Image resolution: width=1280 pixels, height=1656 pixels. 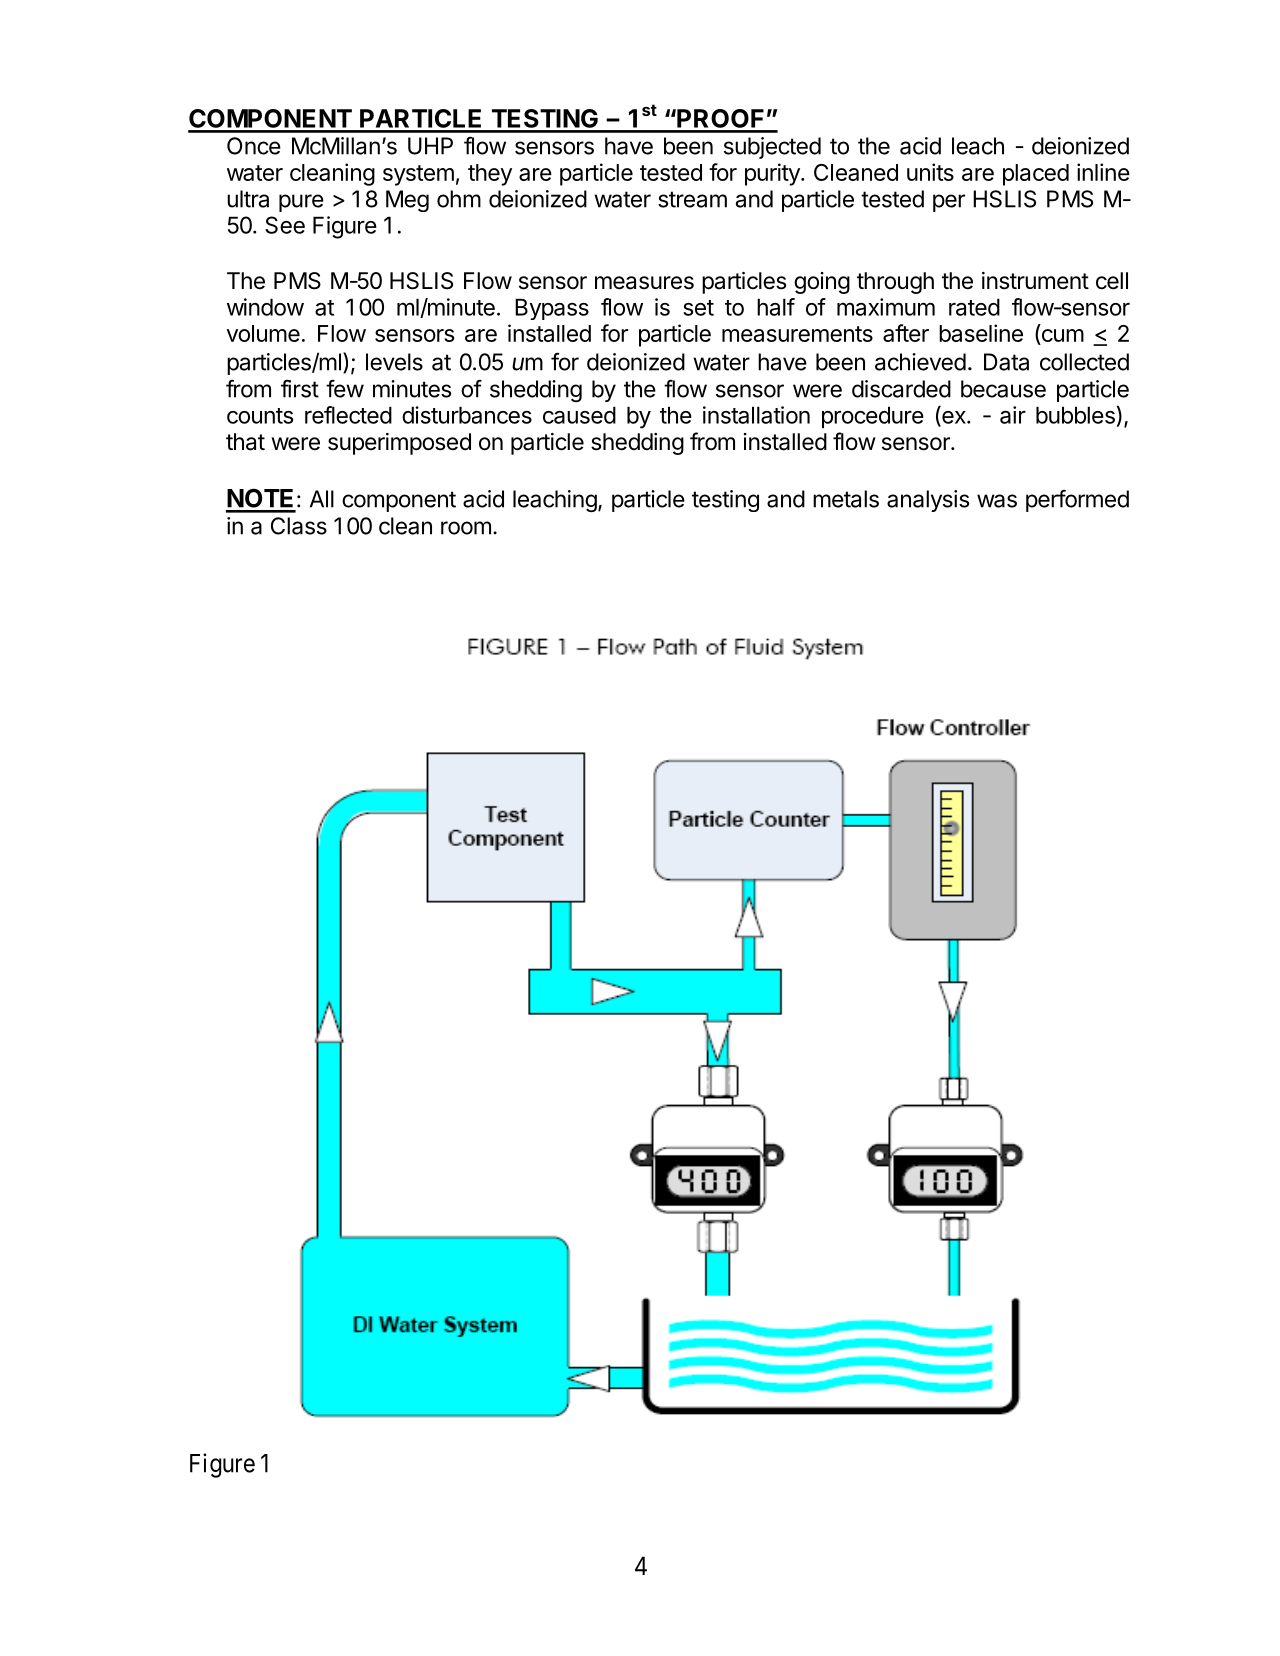 What do you see at coordinates (430, 146) in the image?
I see `UHP` at bounding box center [430, 146].
